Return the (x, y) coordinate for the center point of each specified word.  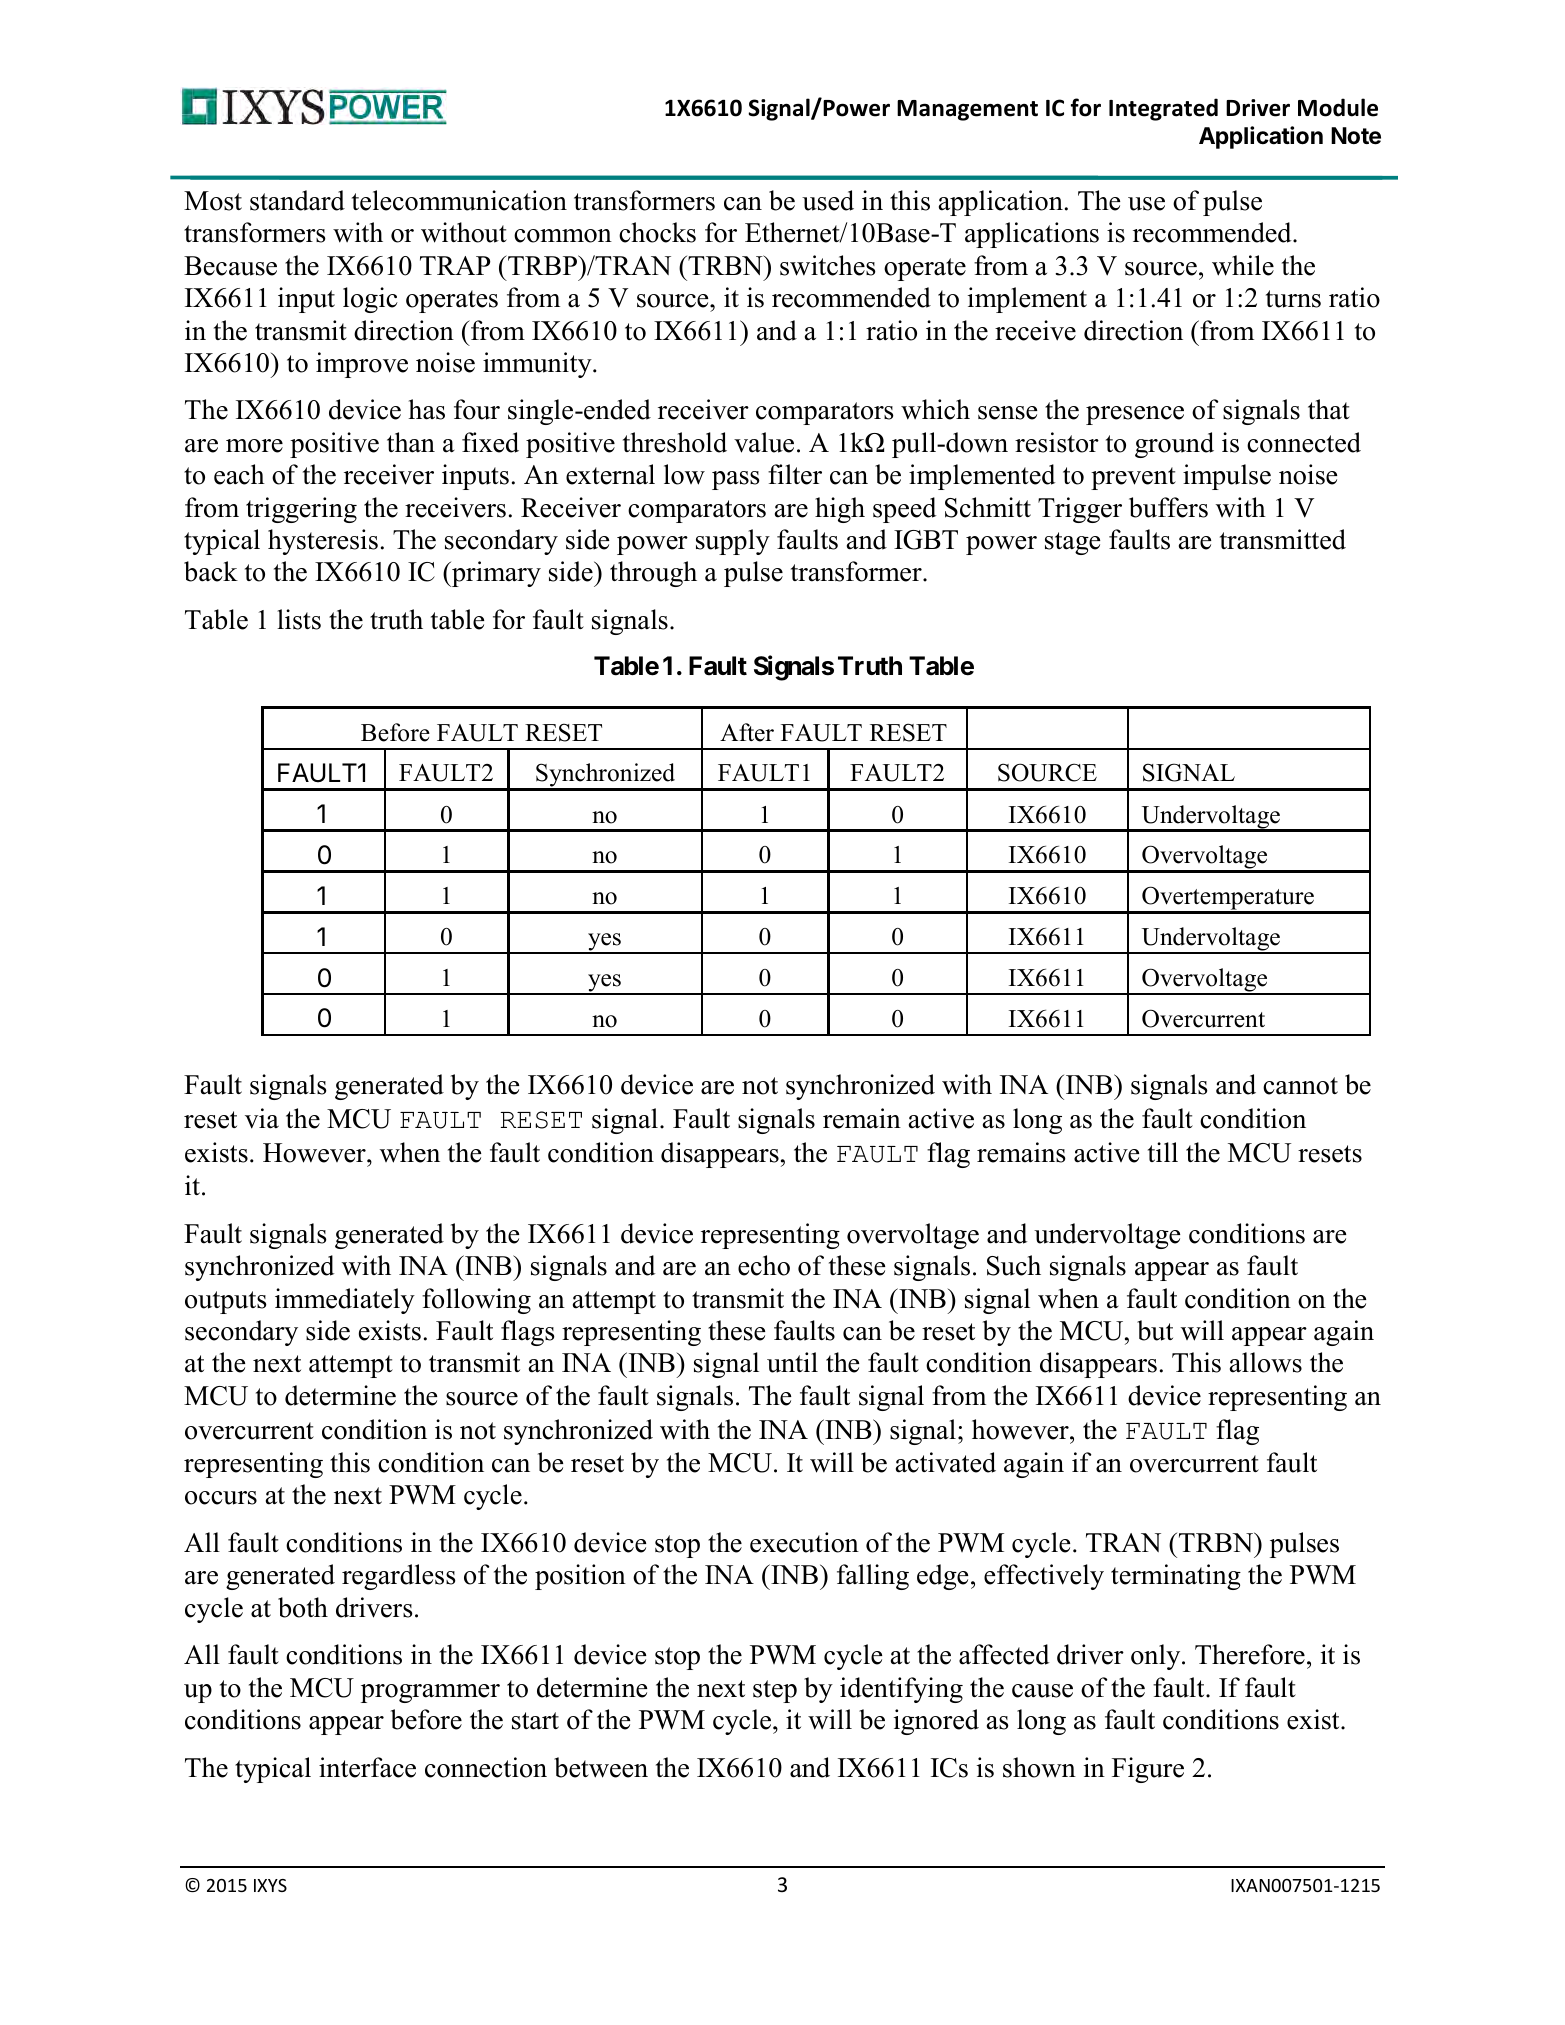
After (747, 732)
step (775, 1691)
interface (367, 1767)
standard (297, 200)
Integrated (1163, 109)
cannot (1300, 1086)
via (262, 1118)
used (828, 200)
